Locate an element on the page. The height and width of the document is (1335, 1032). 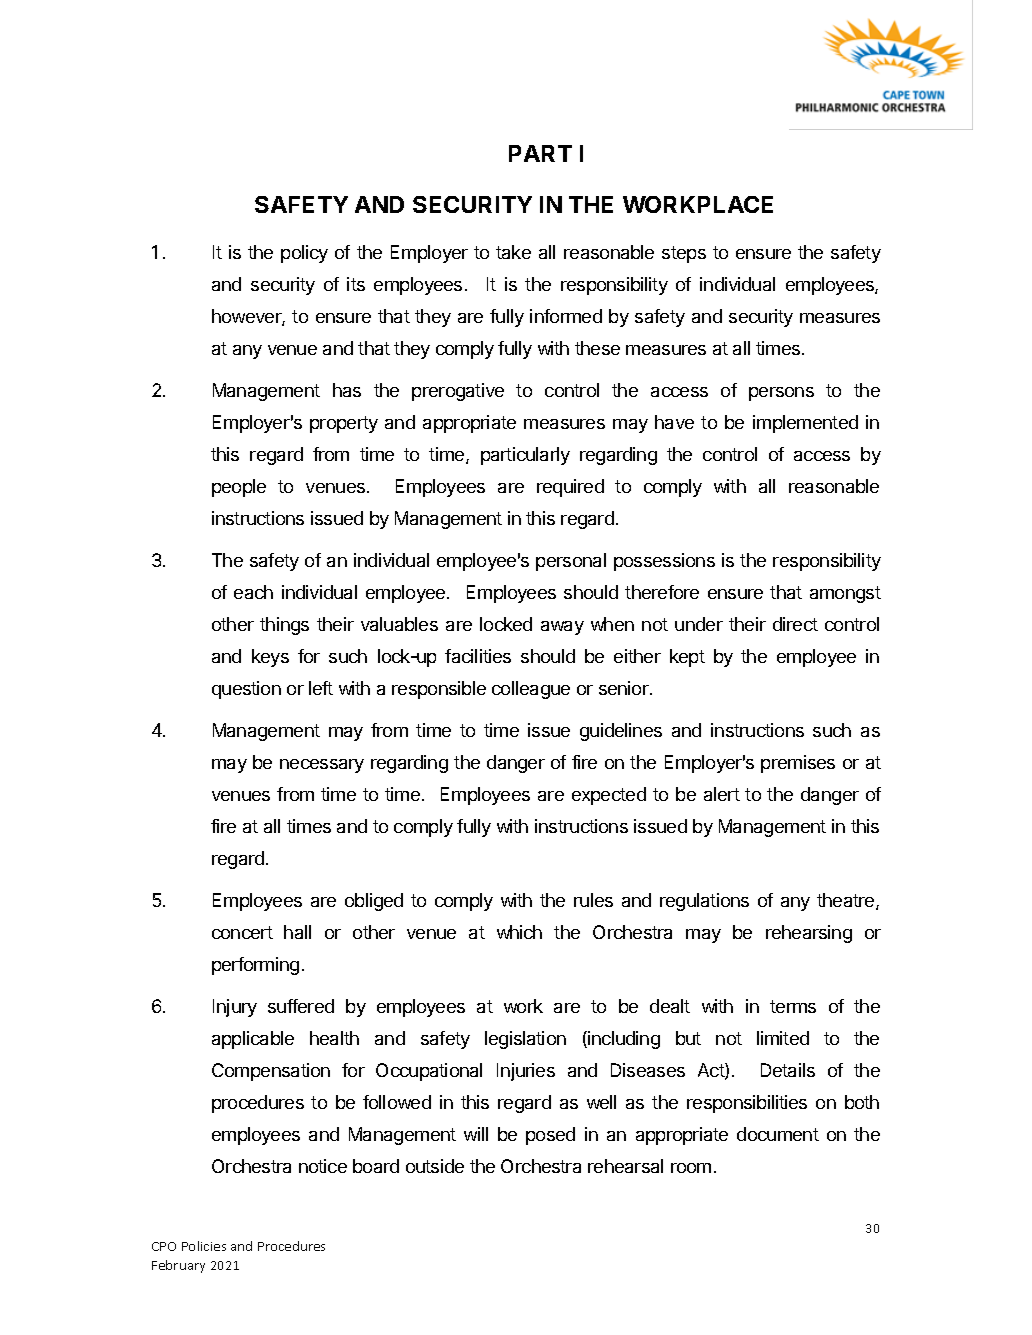
amongst is located at coordinates (845, 594).
